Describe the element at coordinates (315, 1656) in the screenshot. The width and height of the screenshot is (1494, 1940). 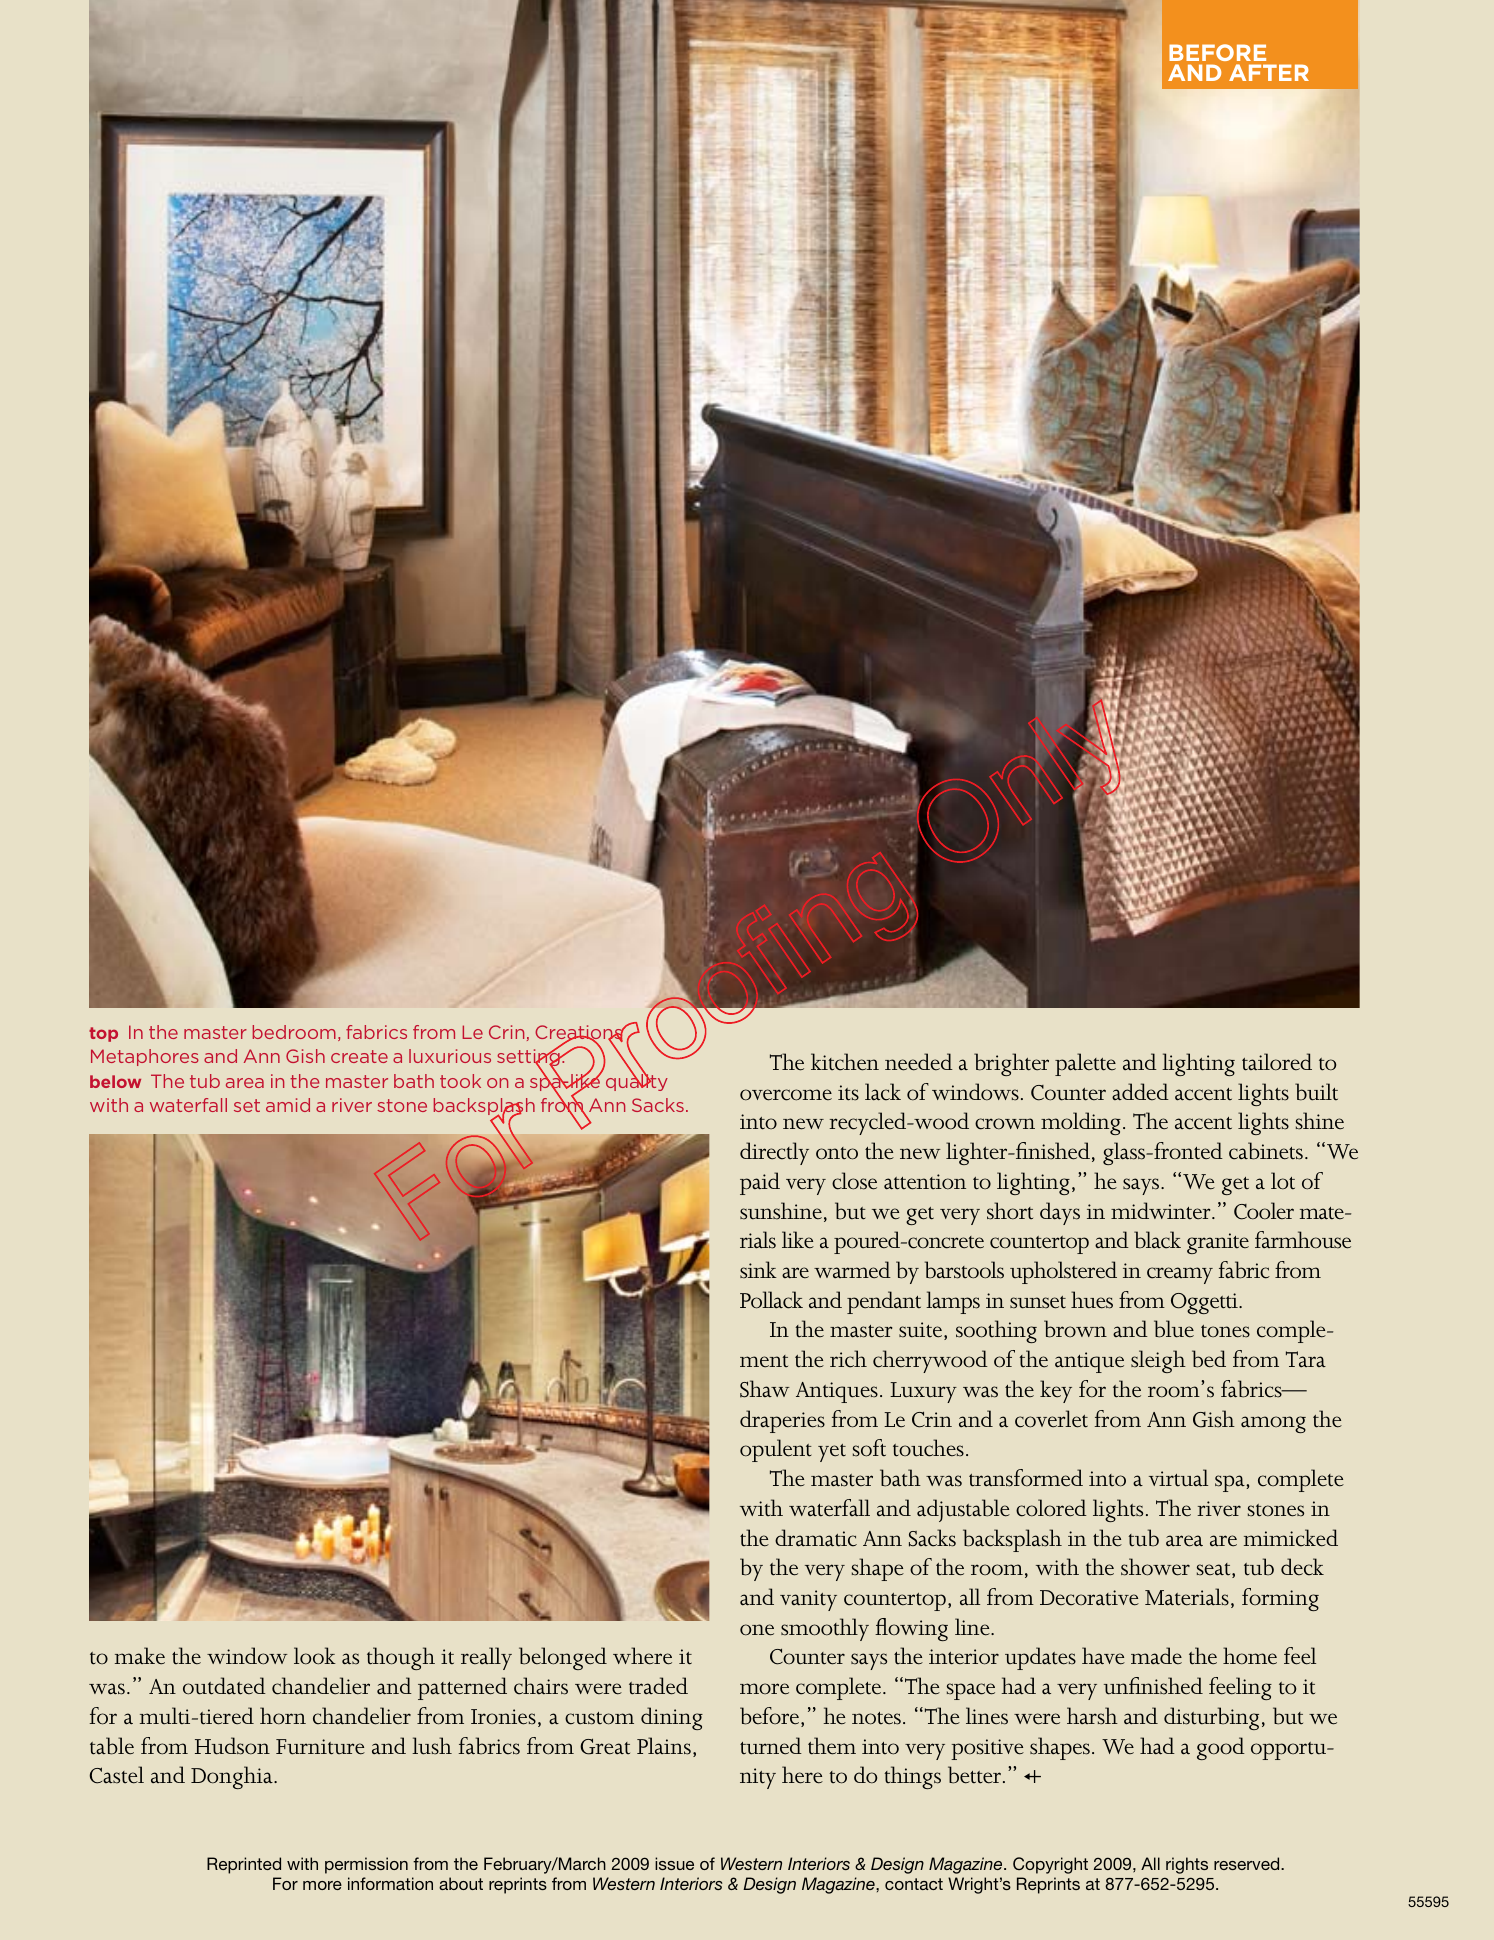
I see `look` at that location.
